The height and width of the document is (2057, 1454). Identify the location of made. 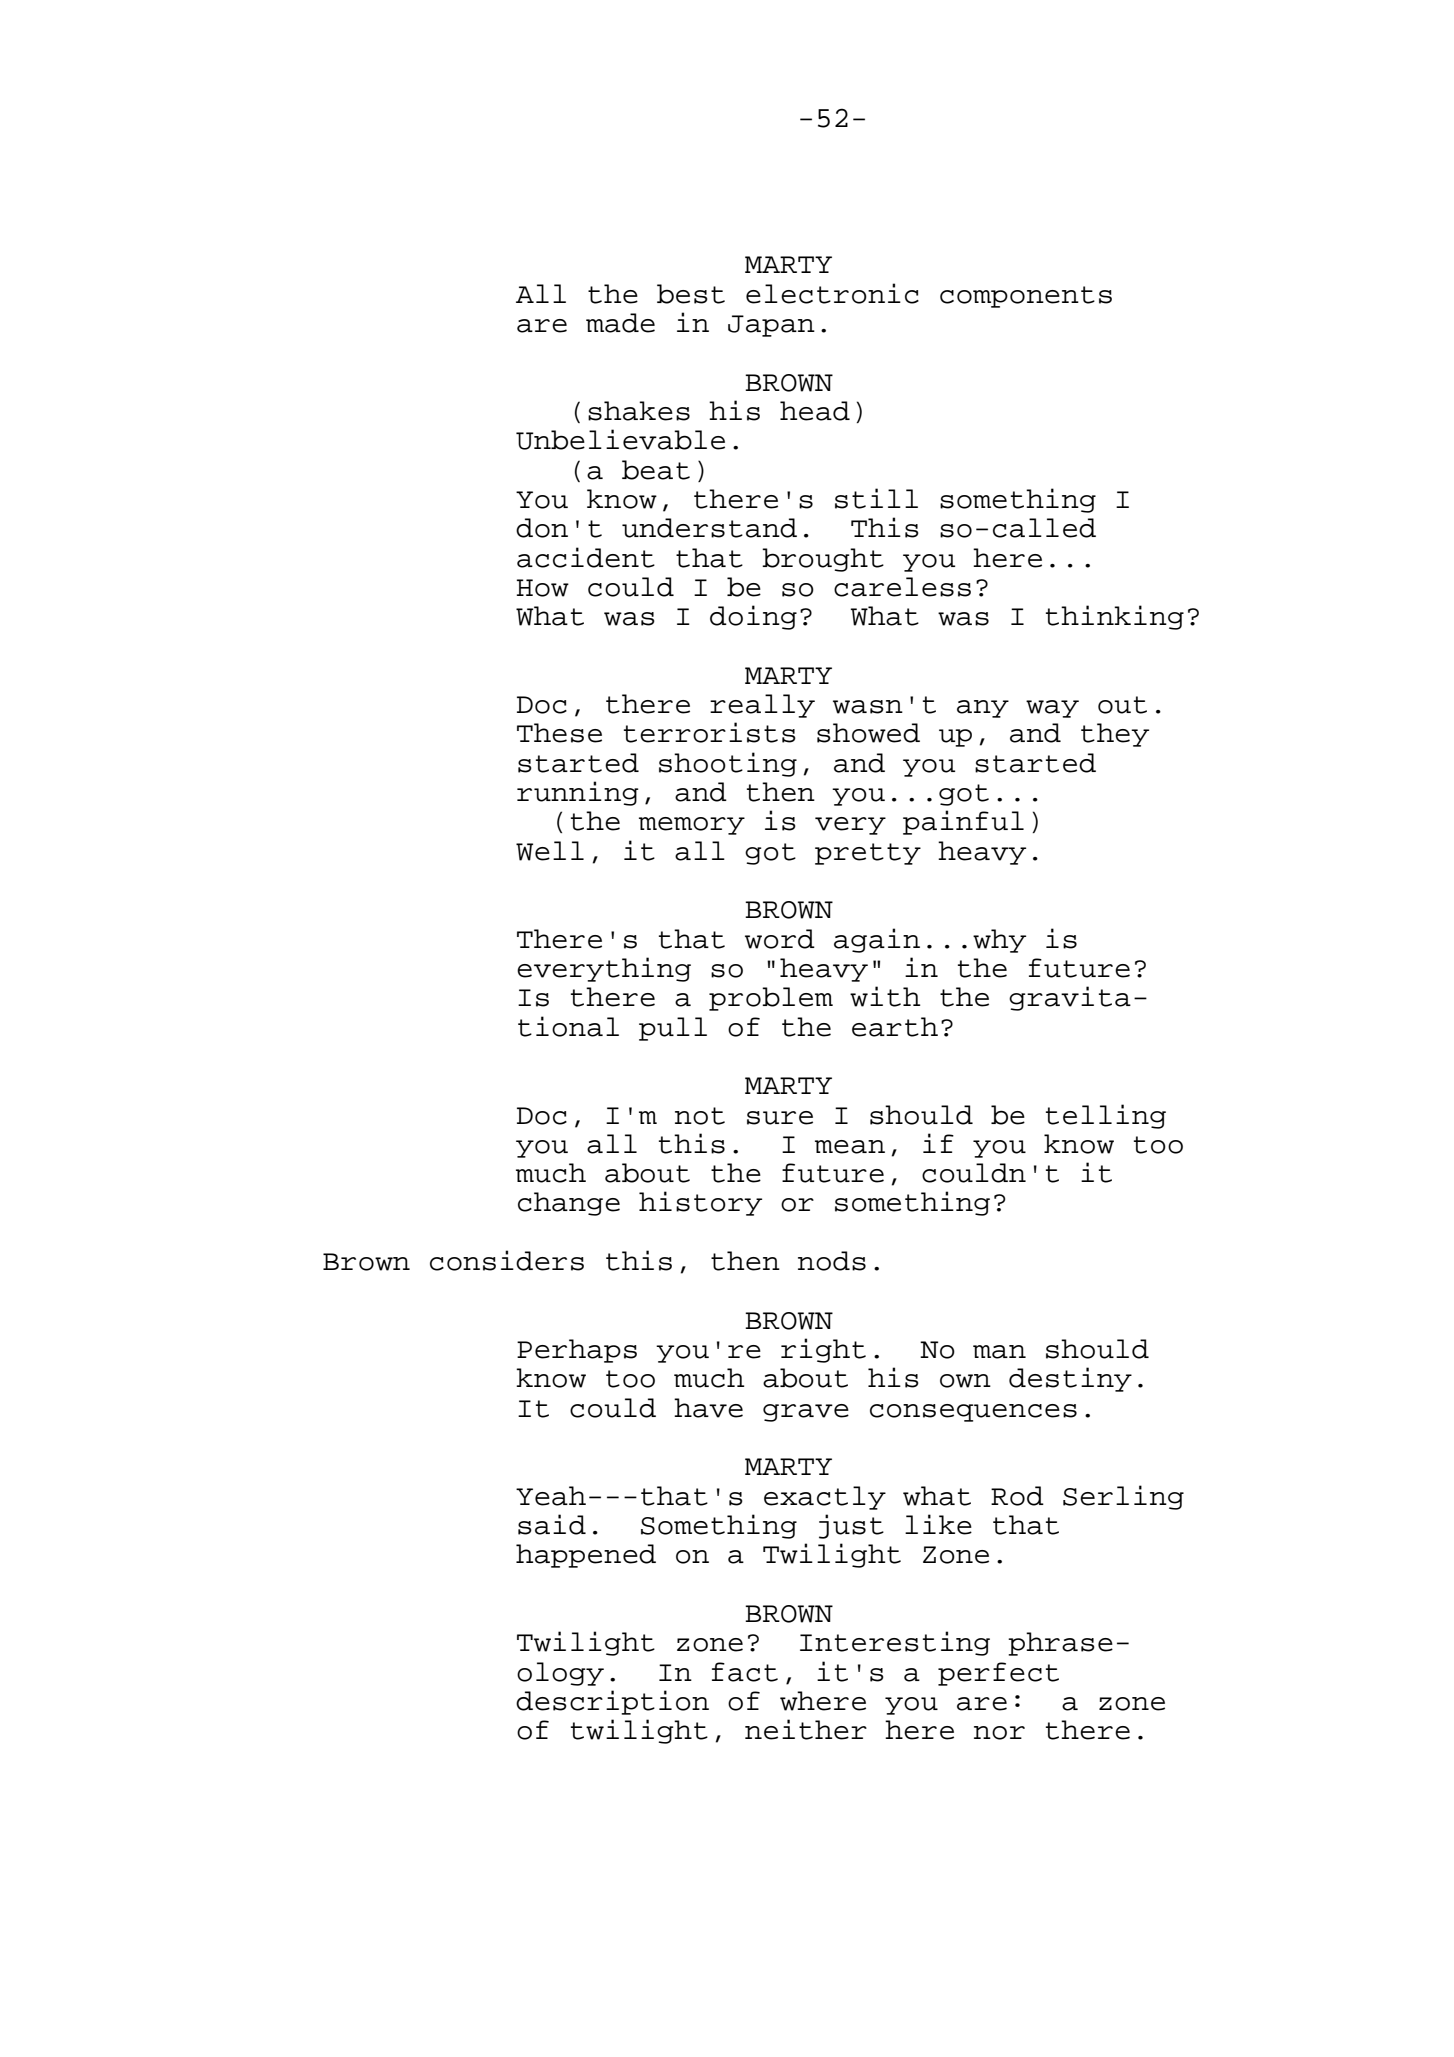
(620, 323).
